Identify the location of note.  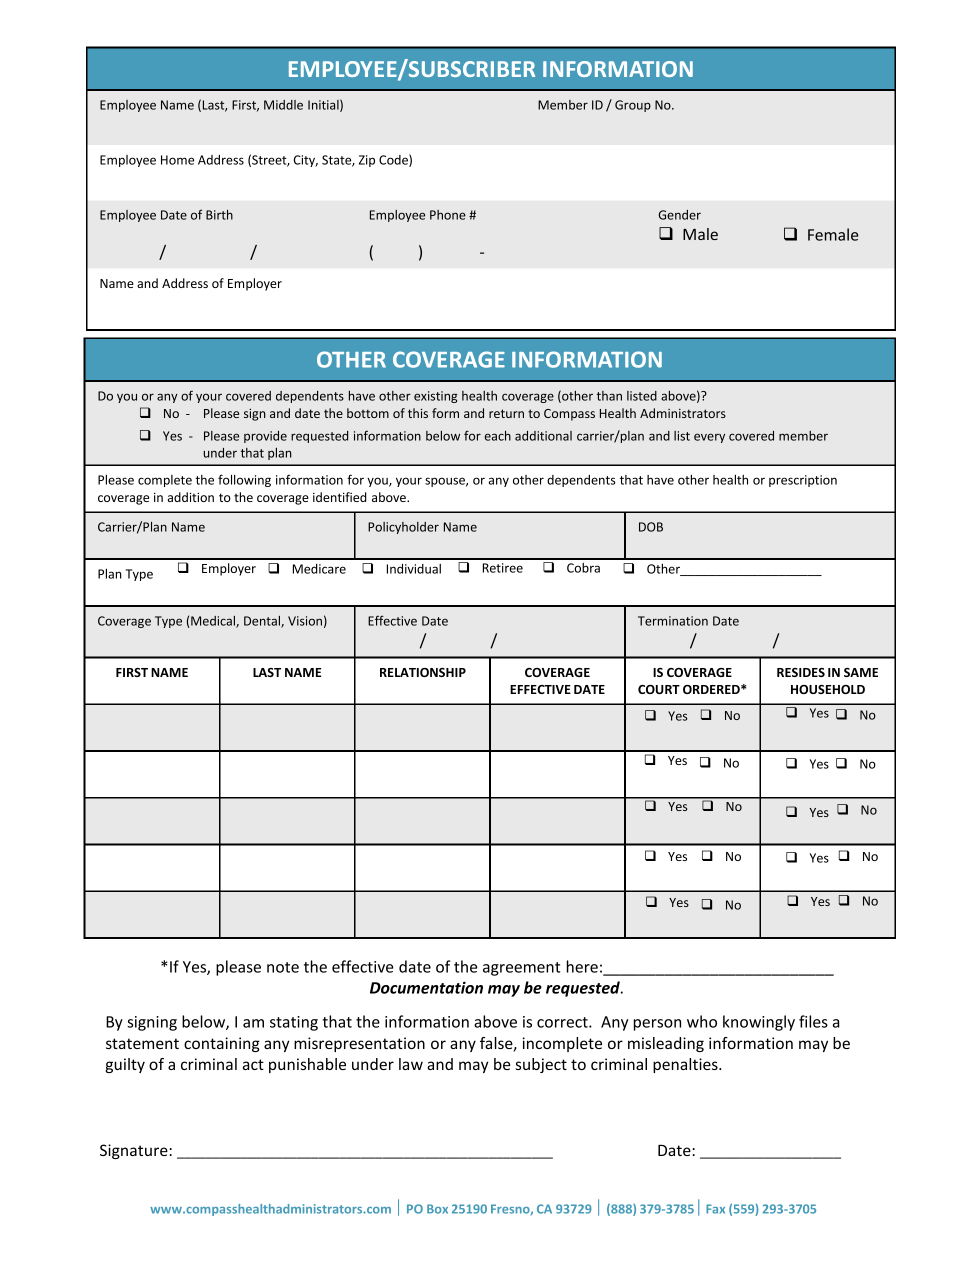
(283, 967).
